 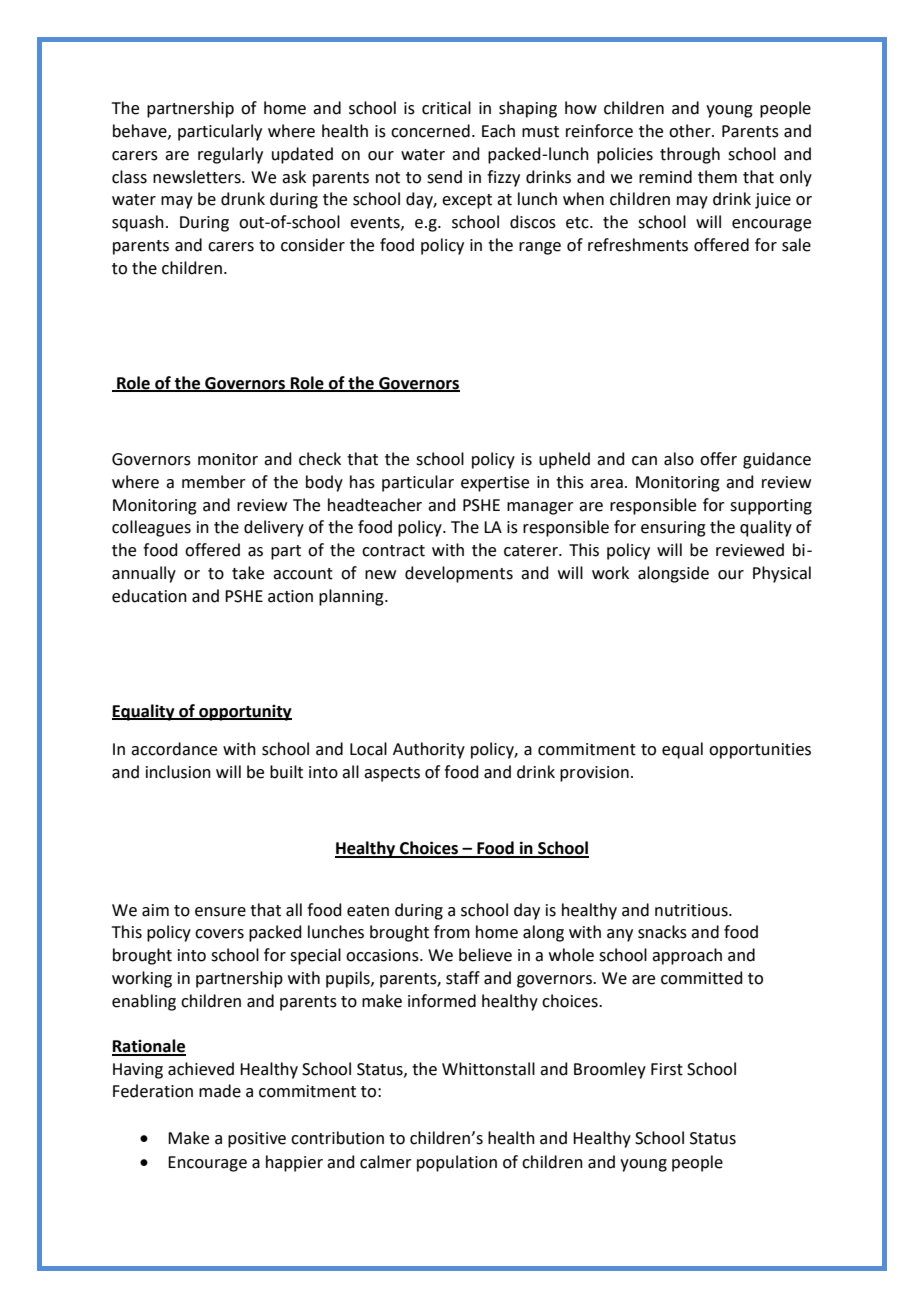 What do you see at coordinates (220, 912) in the document?
I see `ensure` at bounding box center [220, 912].
